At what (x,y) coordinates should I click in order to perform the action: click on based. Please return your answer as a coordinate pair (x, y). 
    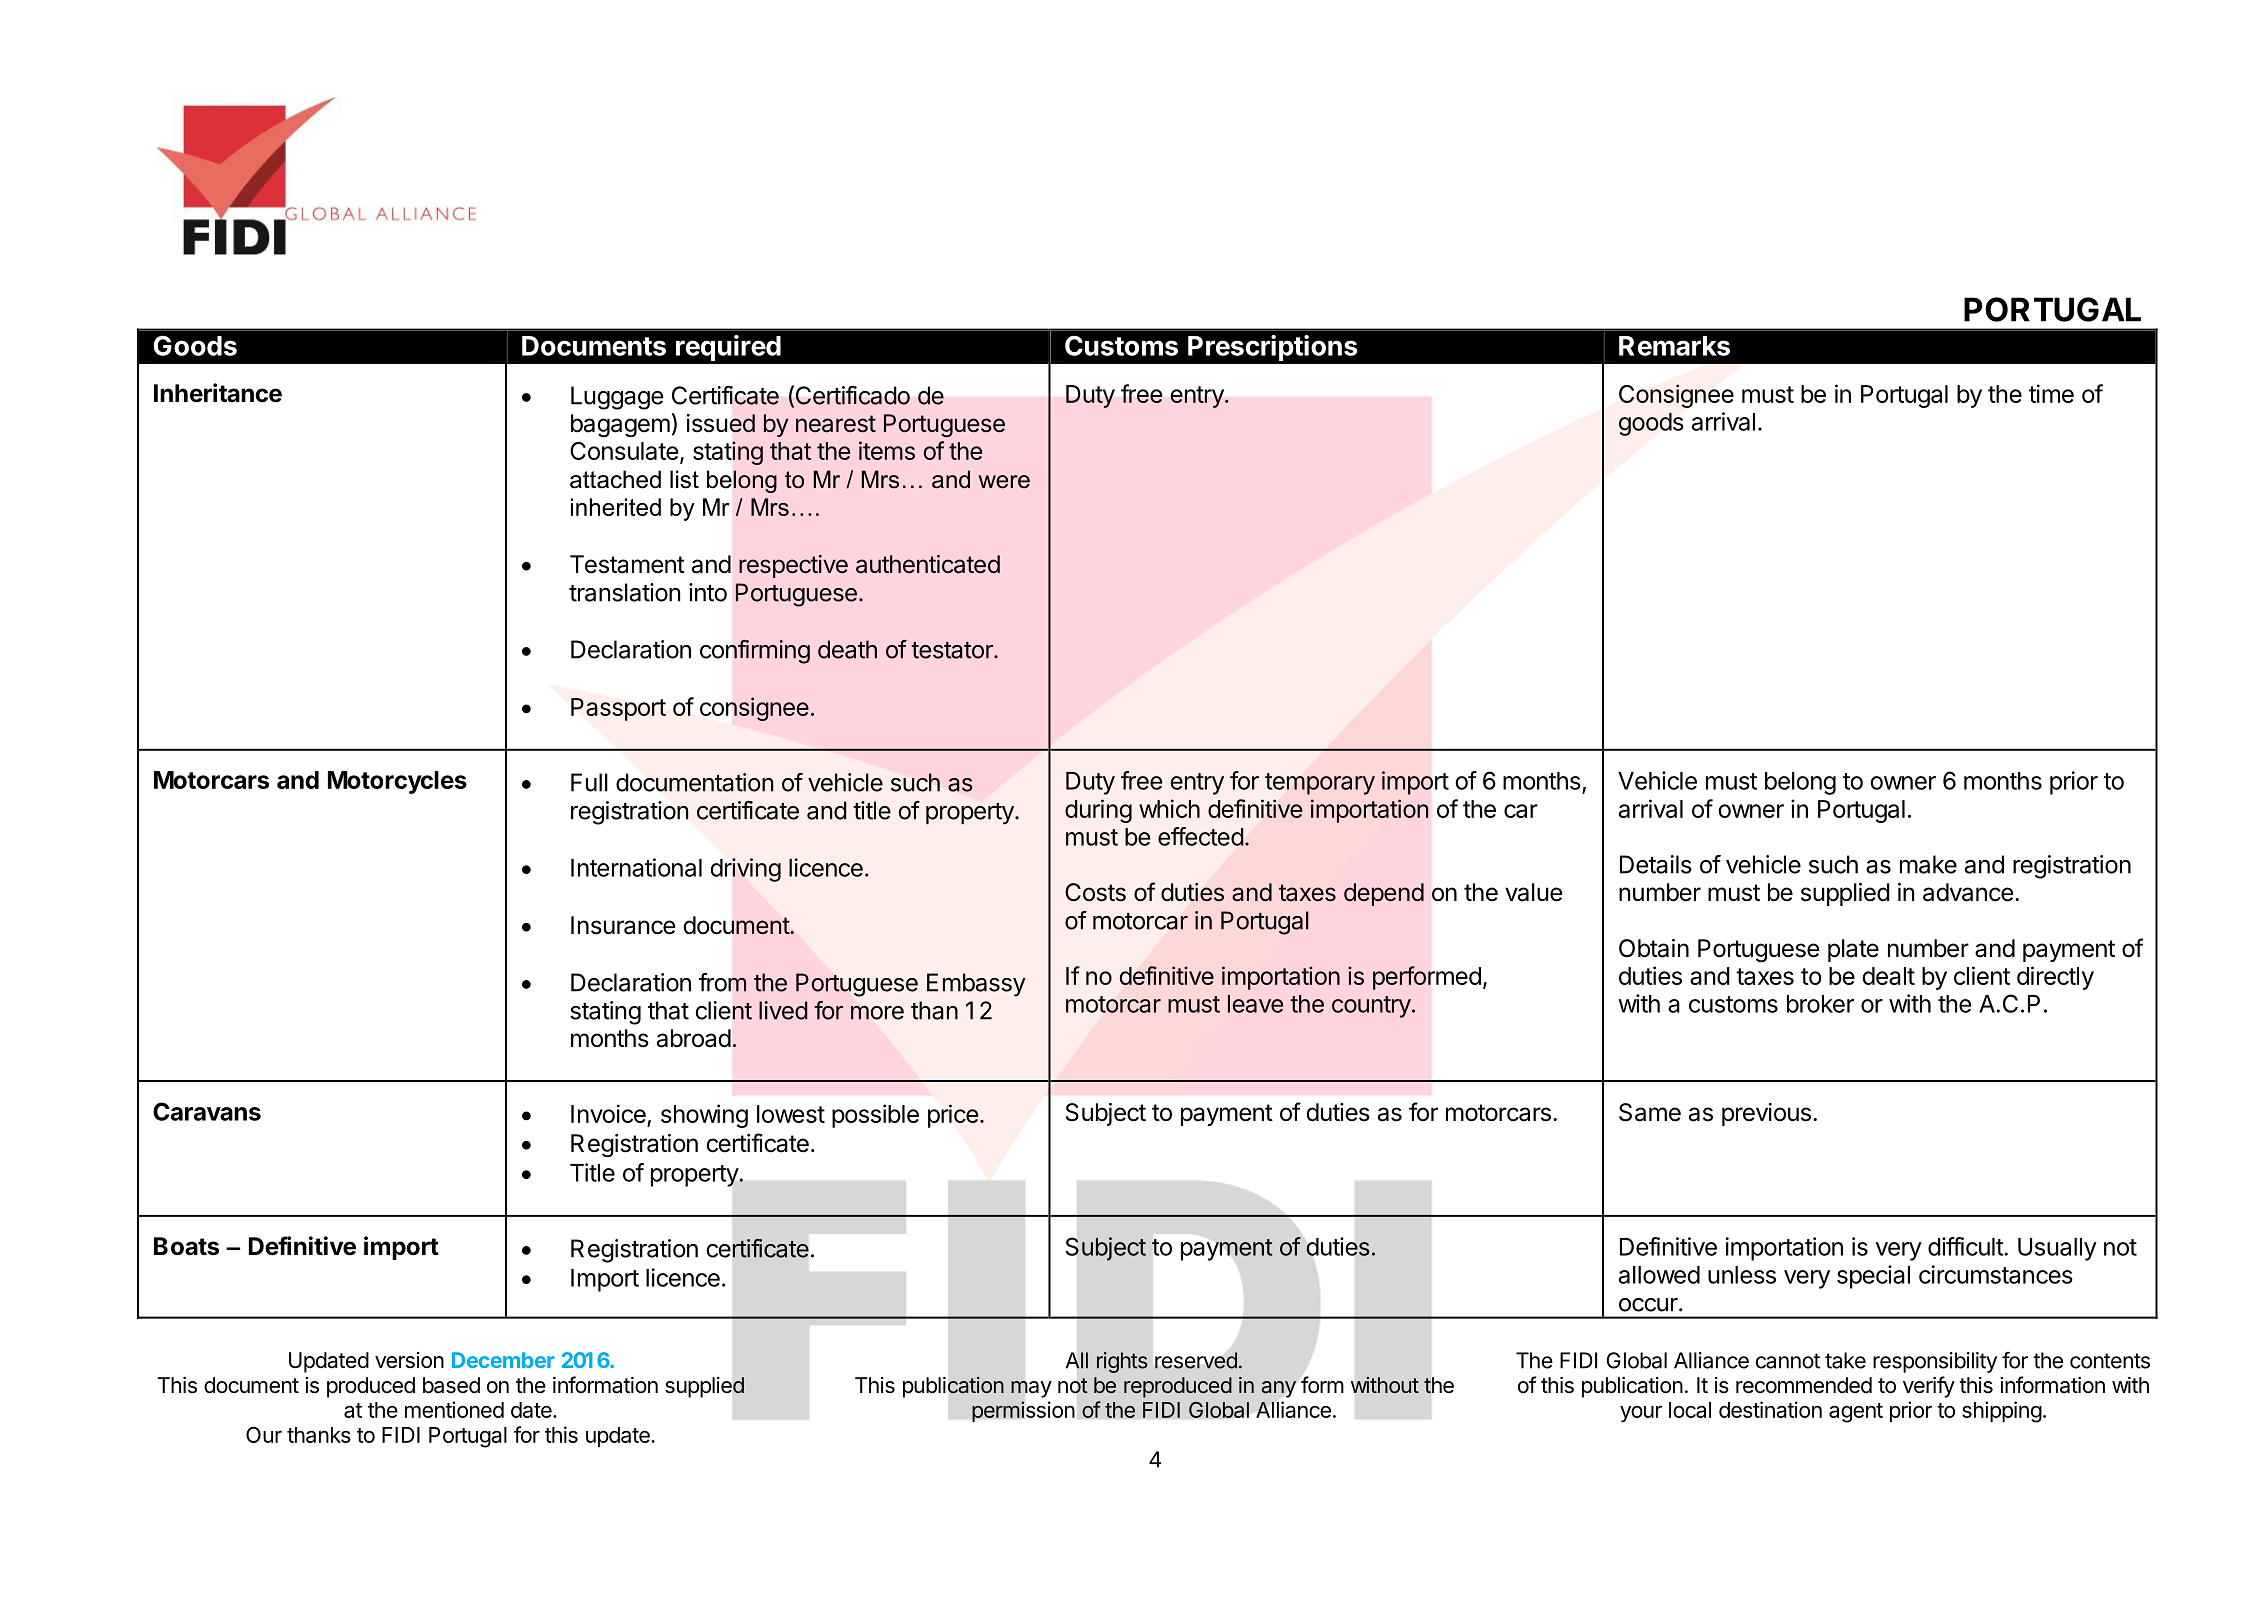
    Looking at the image, I should click on (451, 1385).
